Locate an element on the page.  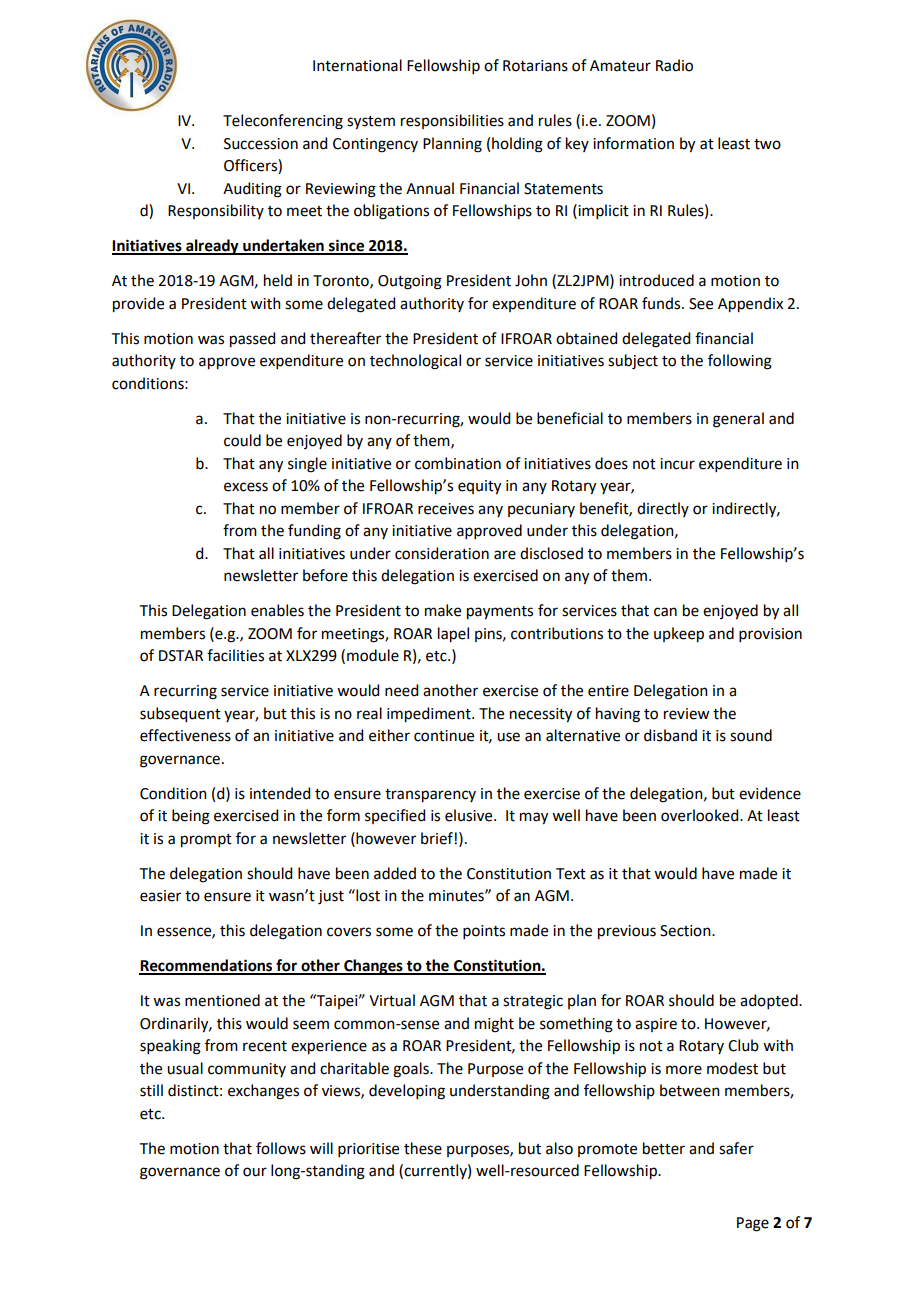
responsibilities is located at coordinates (452, 121).
